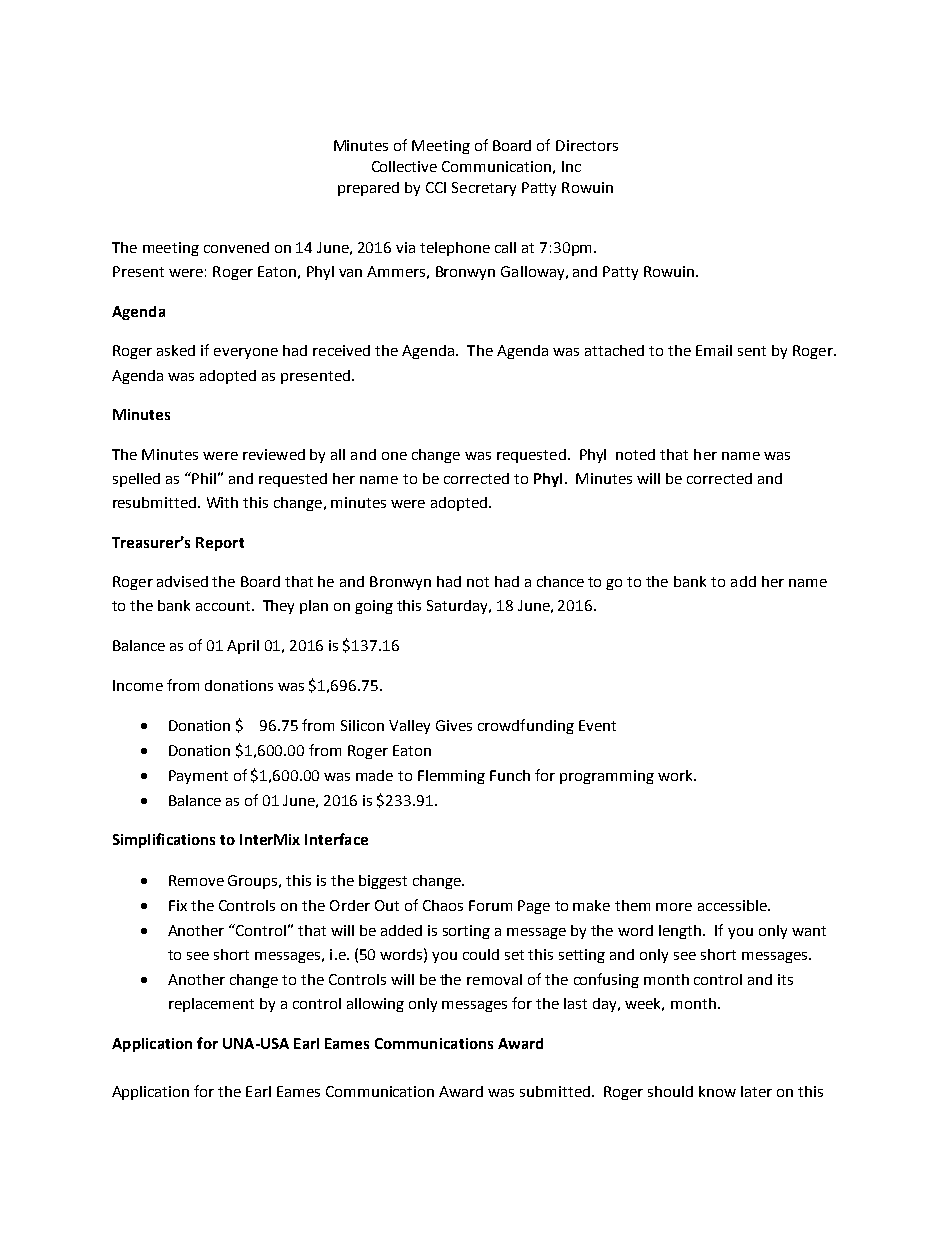  I want to click on Email, so click(714, 350).
